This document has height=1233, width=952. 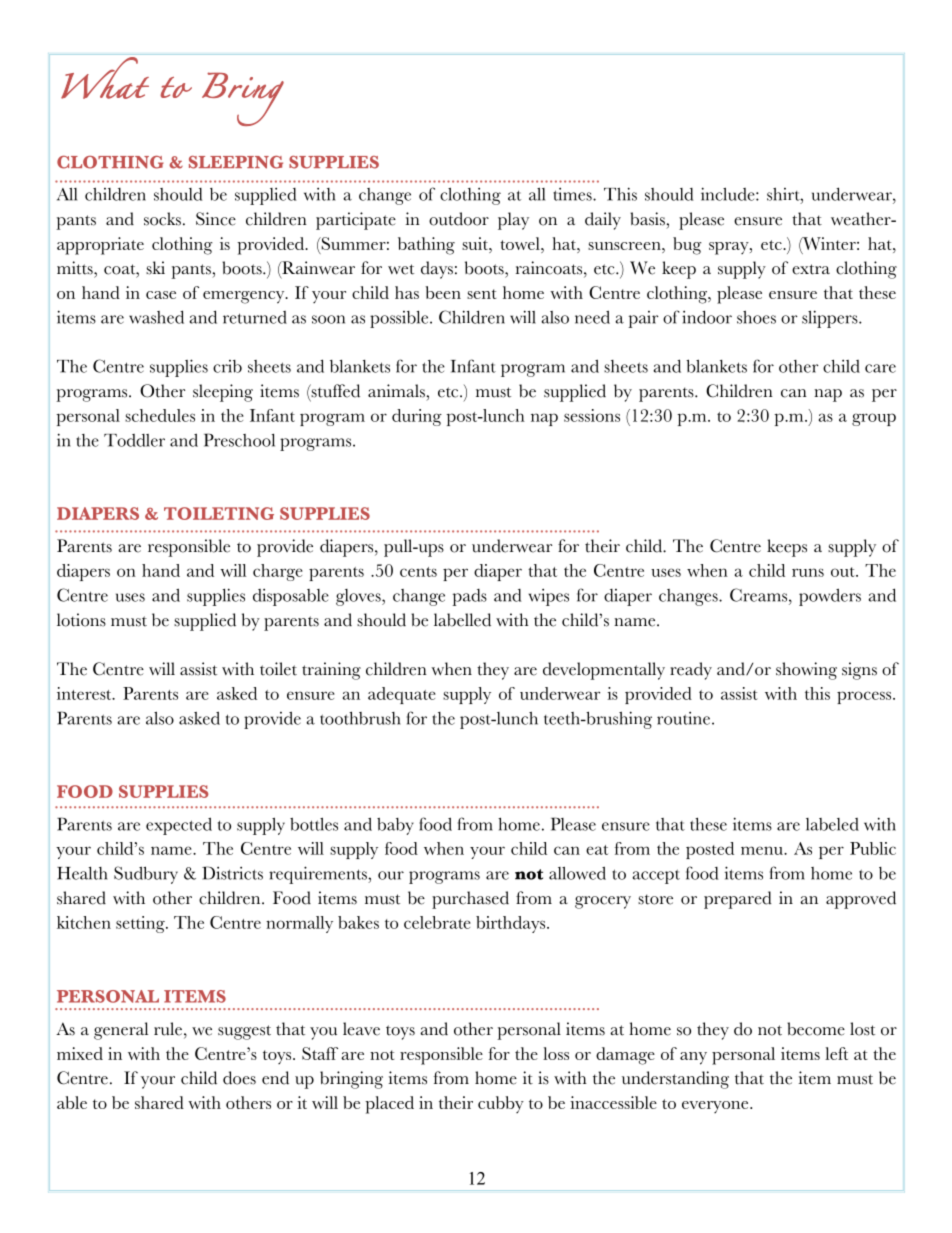 I want to click on left, so click(x=836, y=1053).
